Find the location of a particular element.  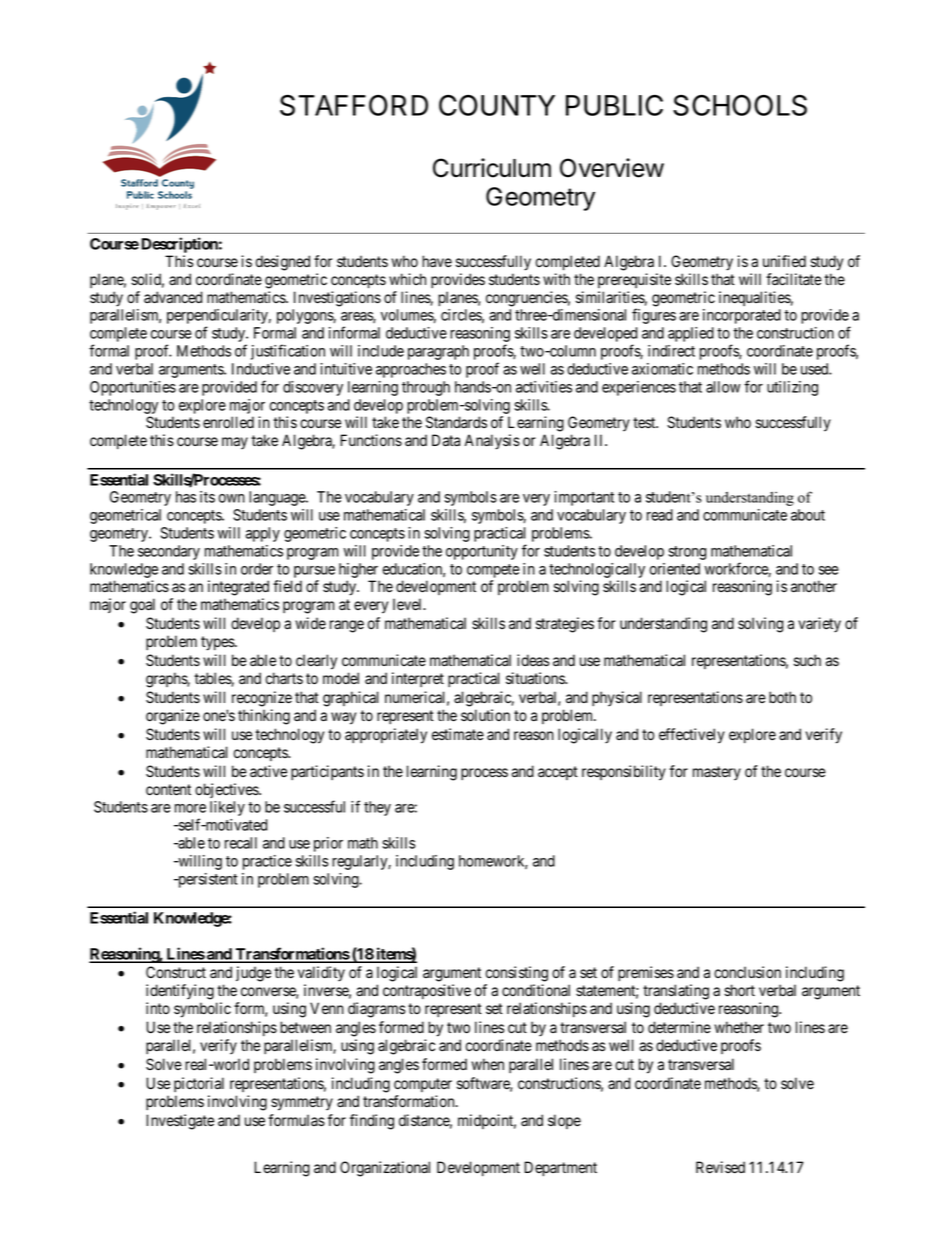

persistent is located at coordinates (206, 880).
